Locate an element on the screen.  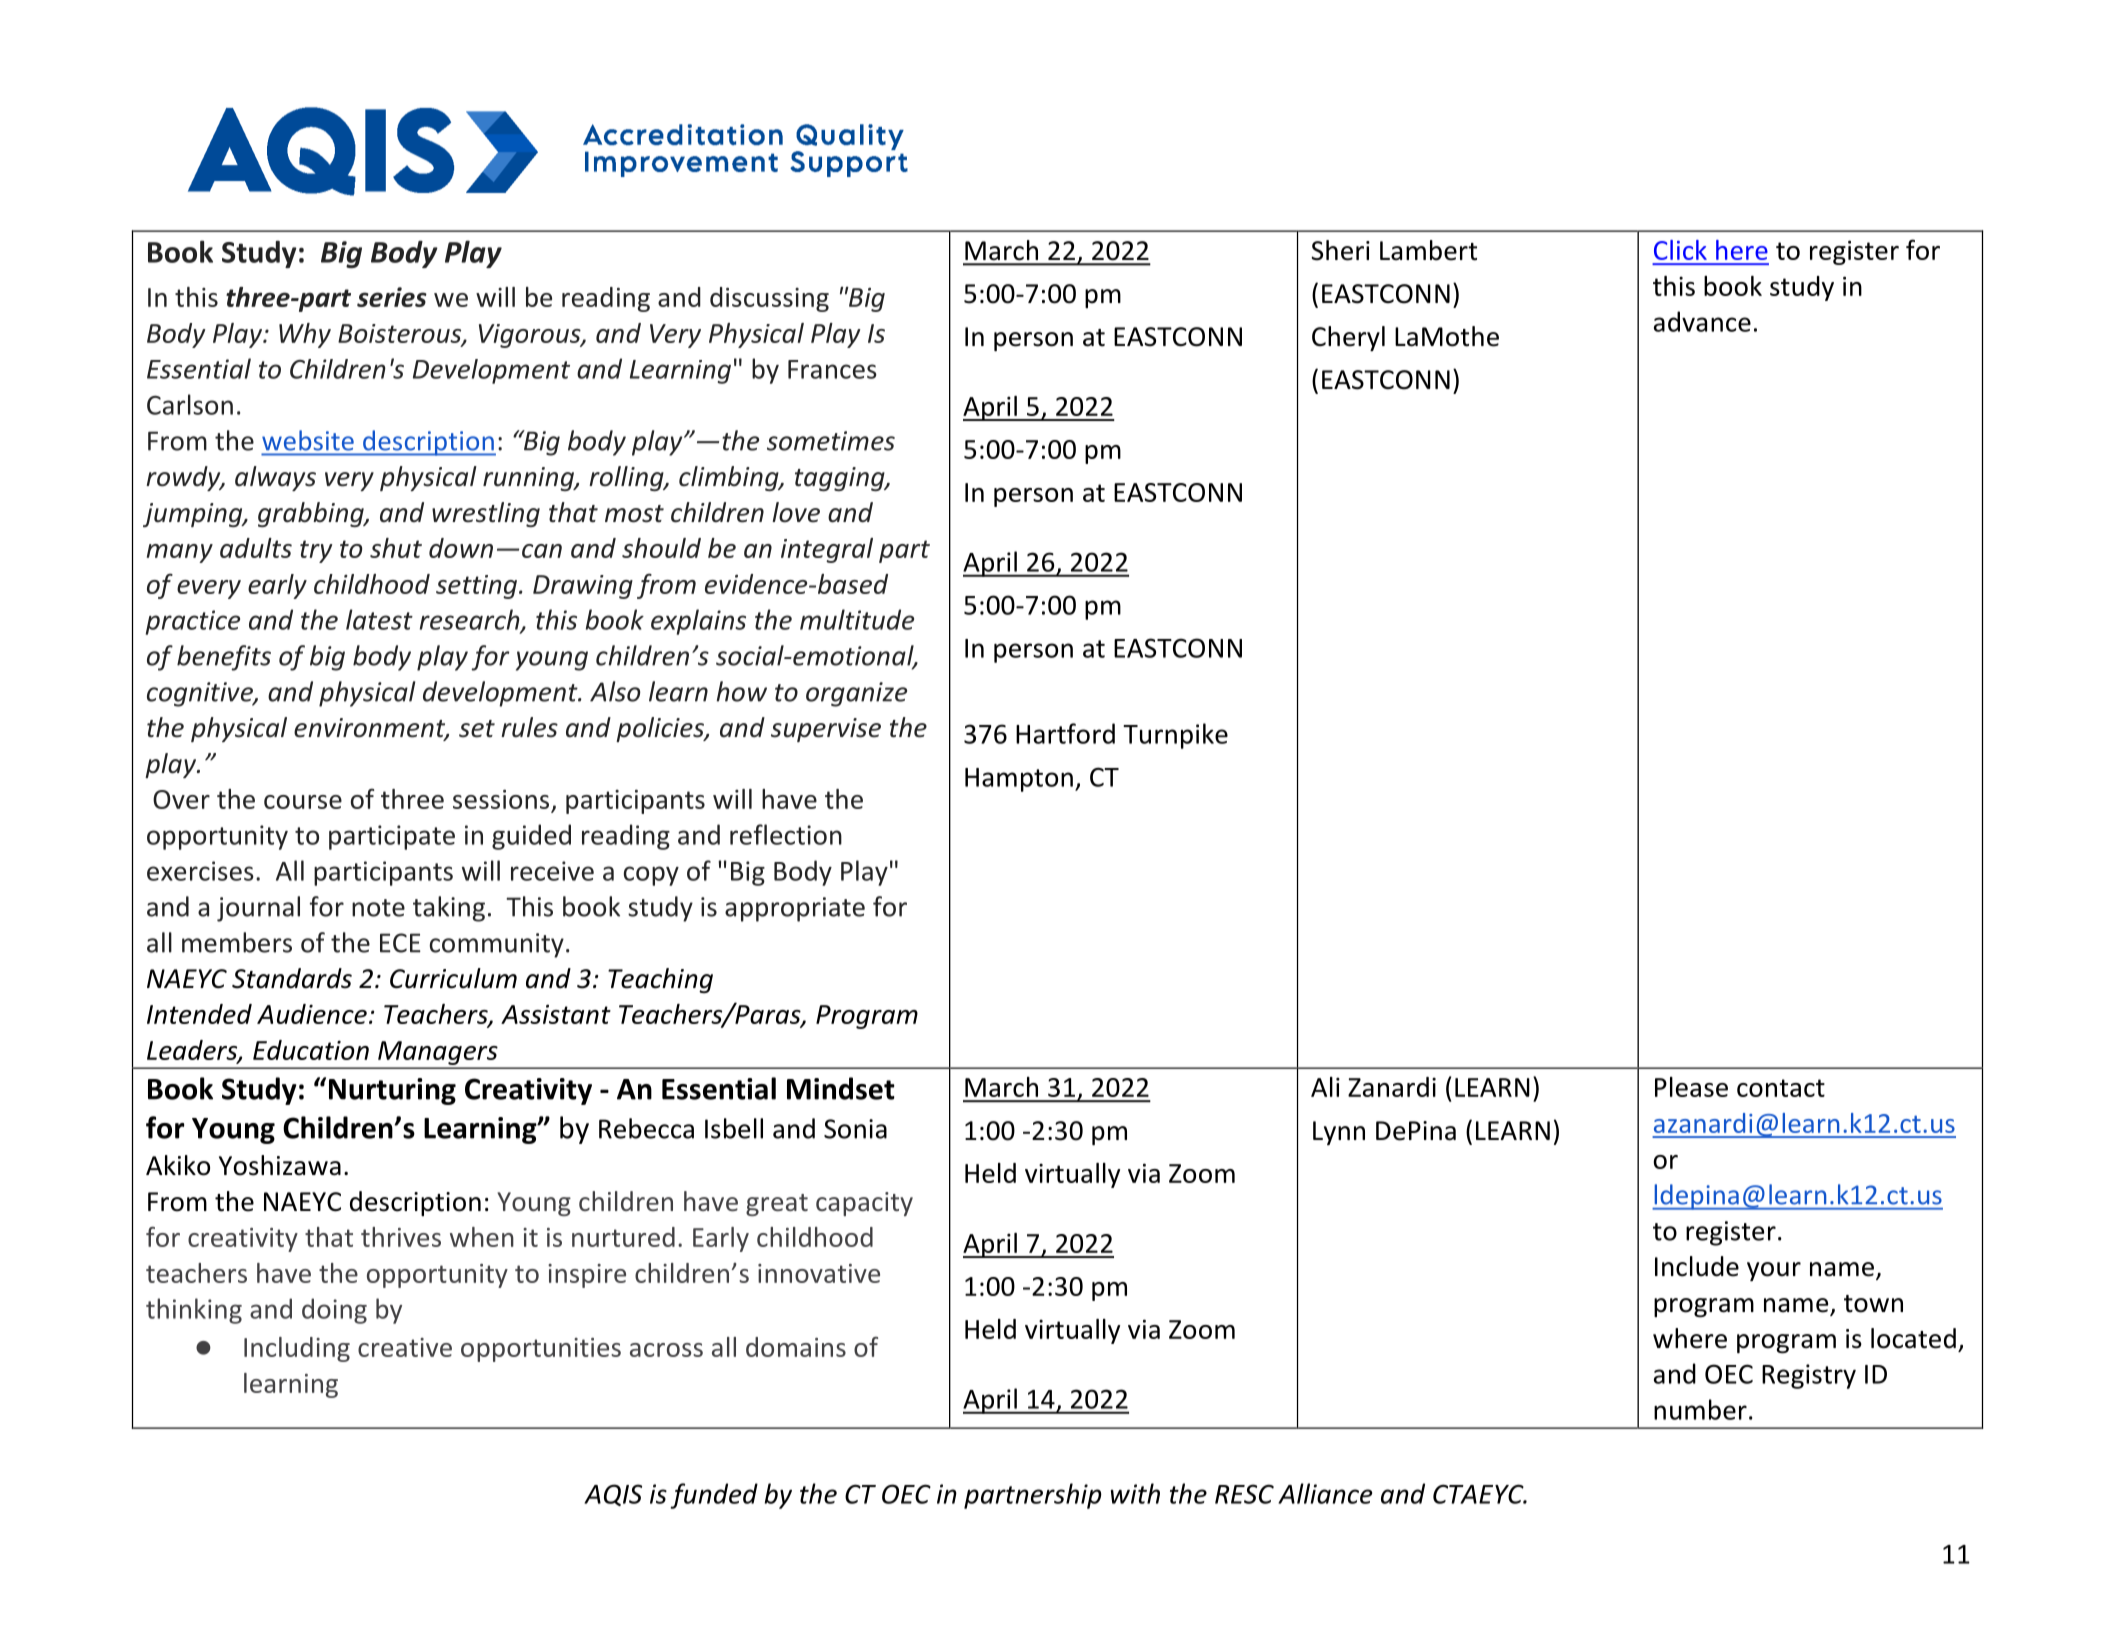
number is located at coordinates (1700, 1409).
